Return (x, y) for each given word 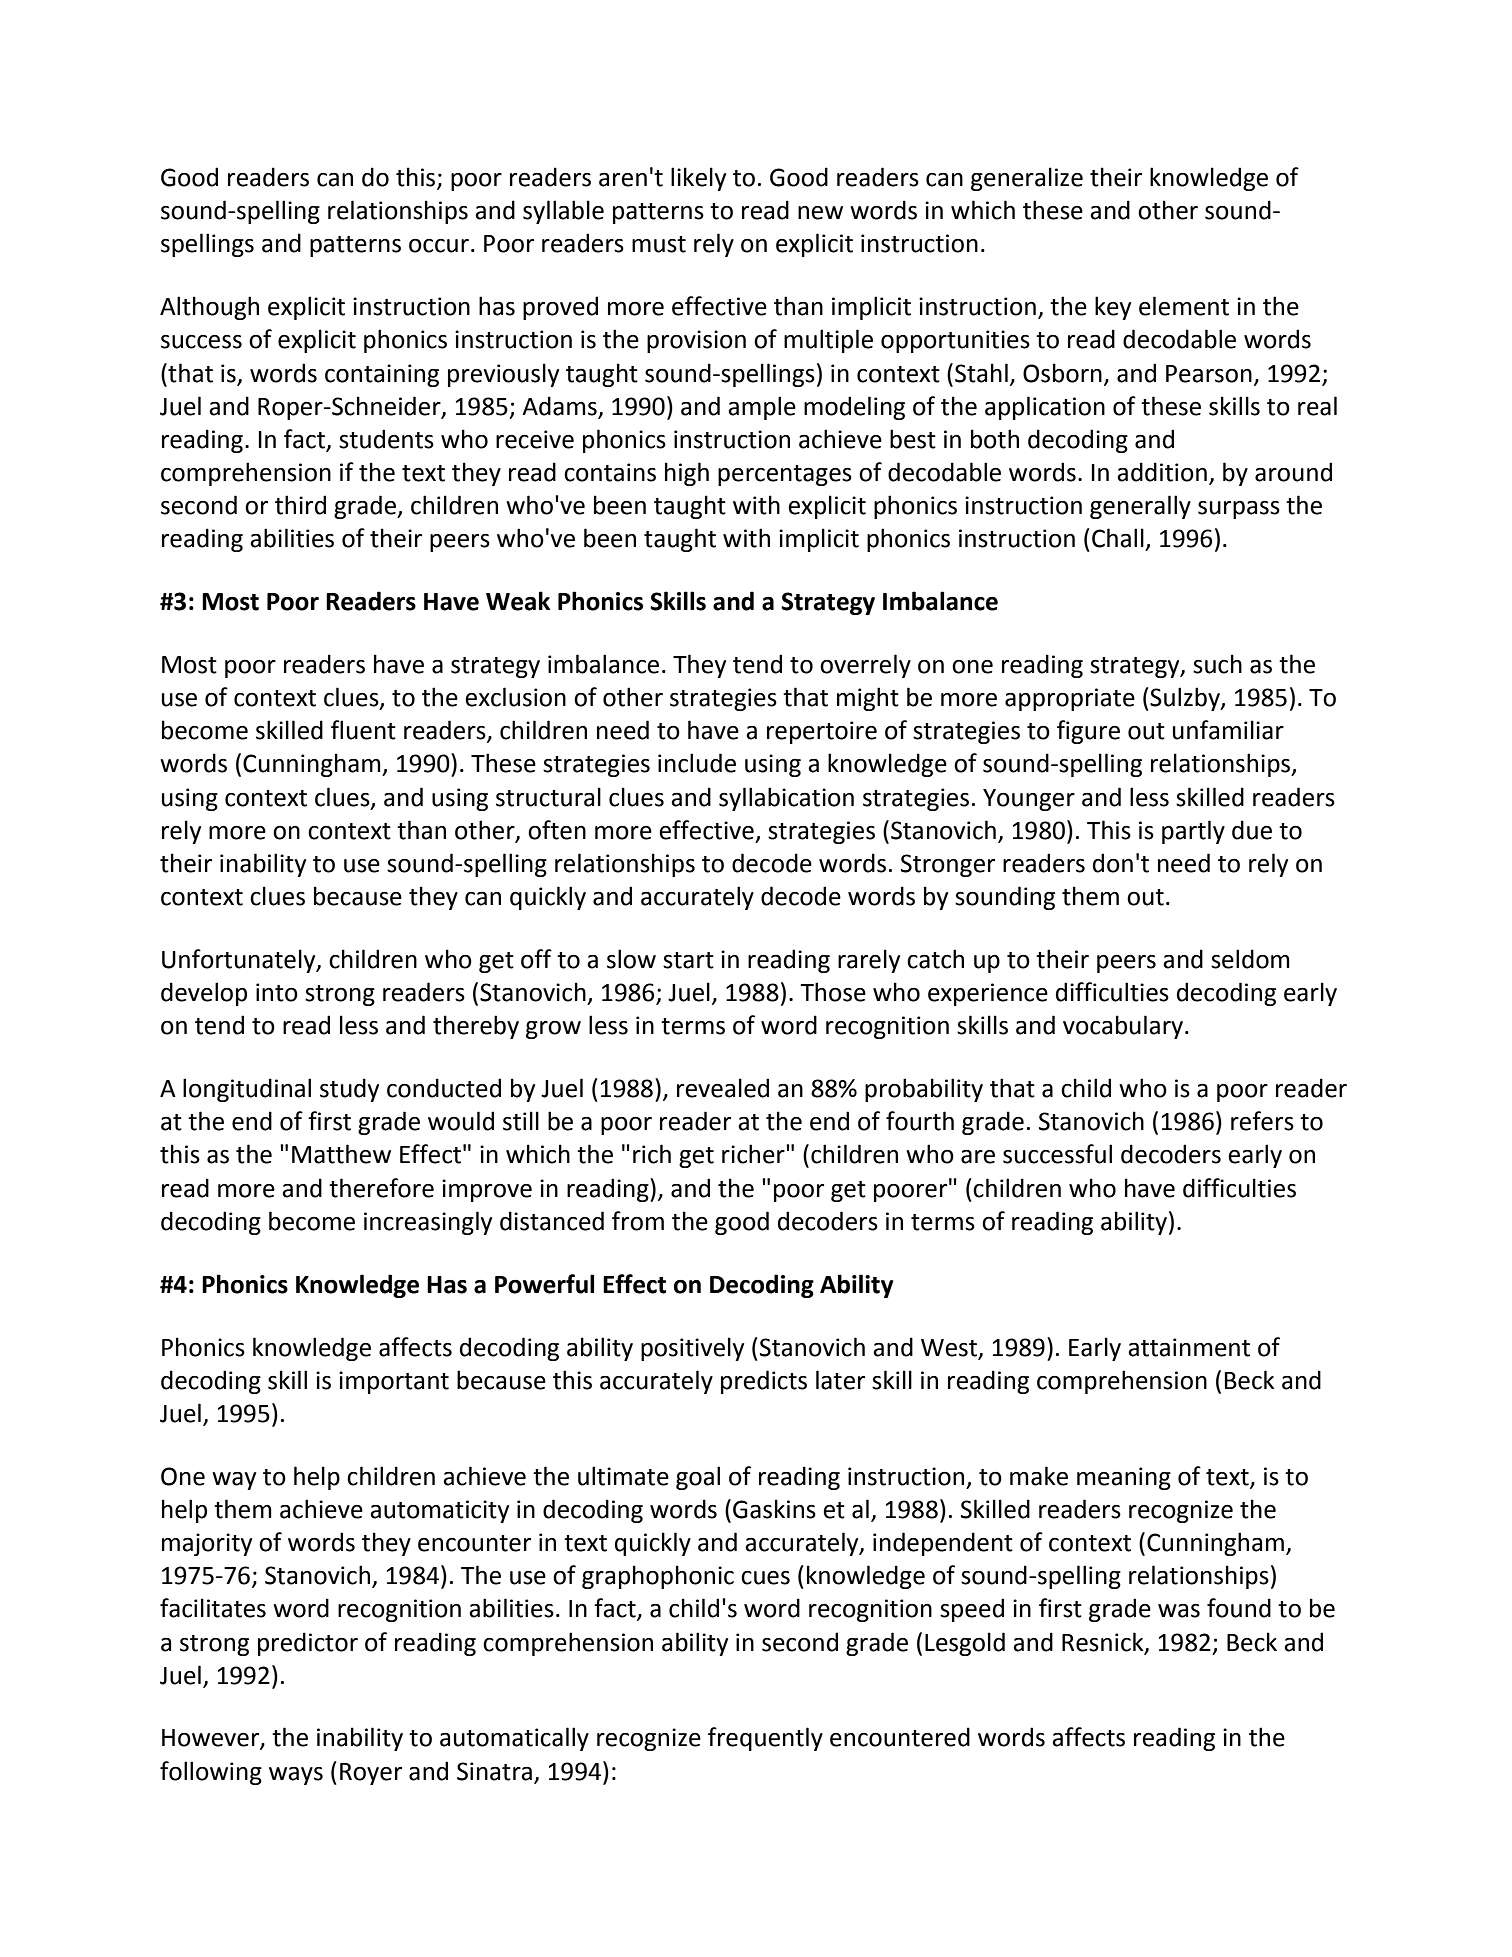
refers (1262, 1121)
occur (439, 246)
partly (1193, 832)
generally (1140, 507)
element (1184, 306)
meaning (1124, 1478)
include (697, 763)
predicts (764, 1382)
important (394, 1382)
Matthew (341, 1154)
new (820, 213)
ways (296, 1776)
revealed (723, 1088)
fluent (363, 730)
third (300, 505)
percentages (785, 475)
